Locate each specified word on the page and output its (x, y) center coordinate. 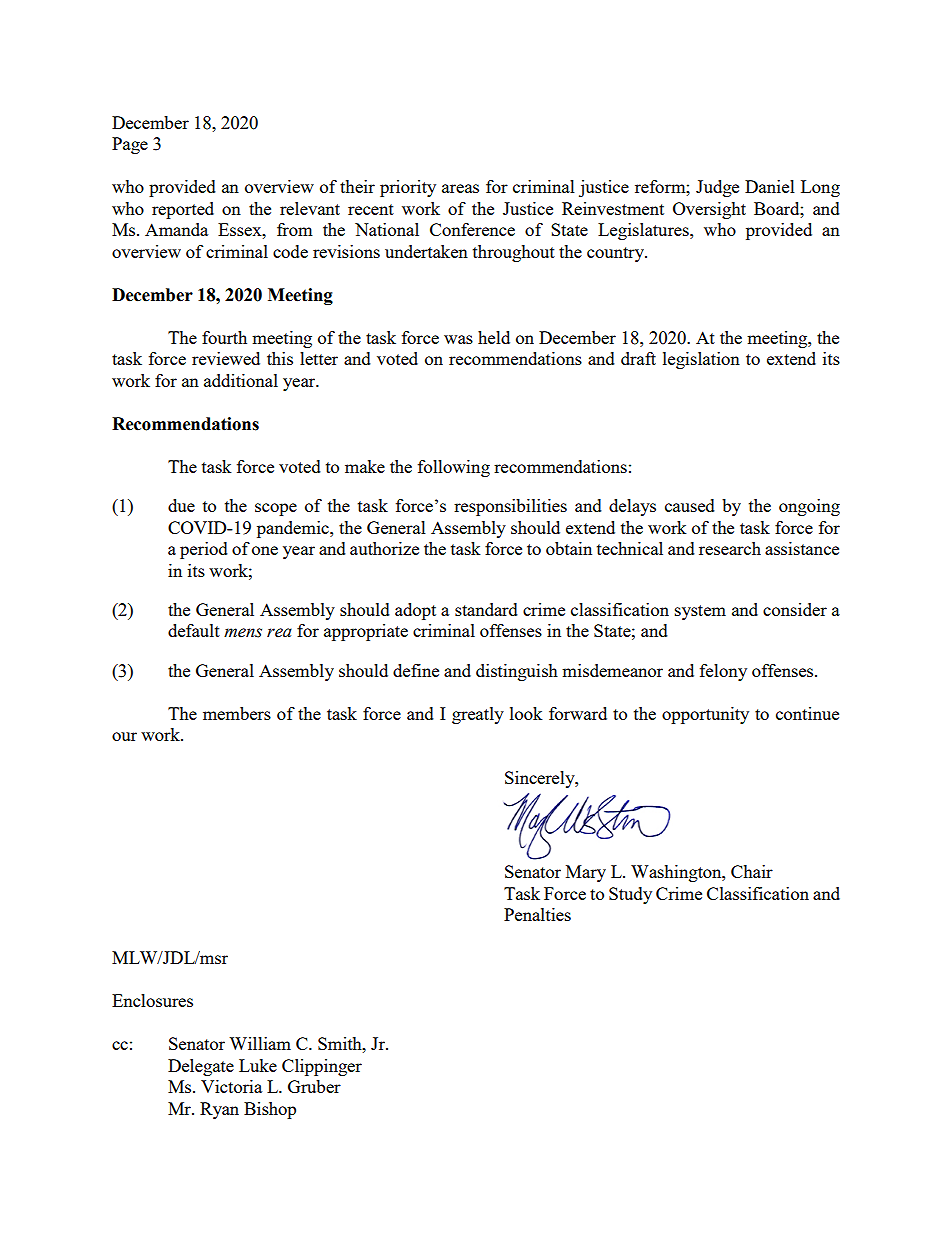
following (454, 468)
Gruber (314, 1086)
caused (690, 505)
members (237, 713)
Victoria (231, 1086)
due (181, 505)
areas (460, 188)
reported (183, 210)
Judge (717, 188)
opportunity (705, 715)
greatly (478, 715)
